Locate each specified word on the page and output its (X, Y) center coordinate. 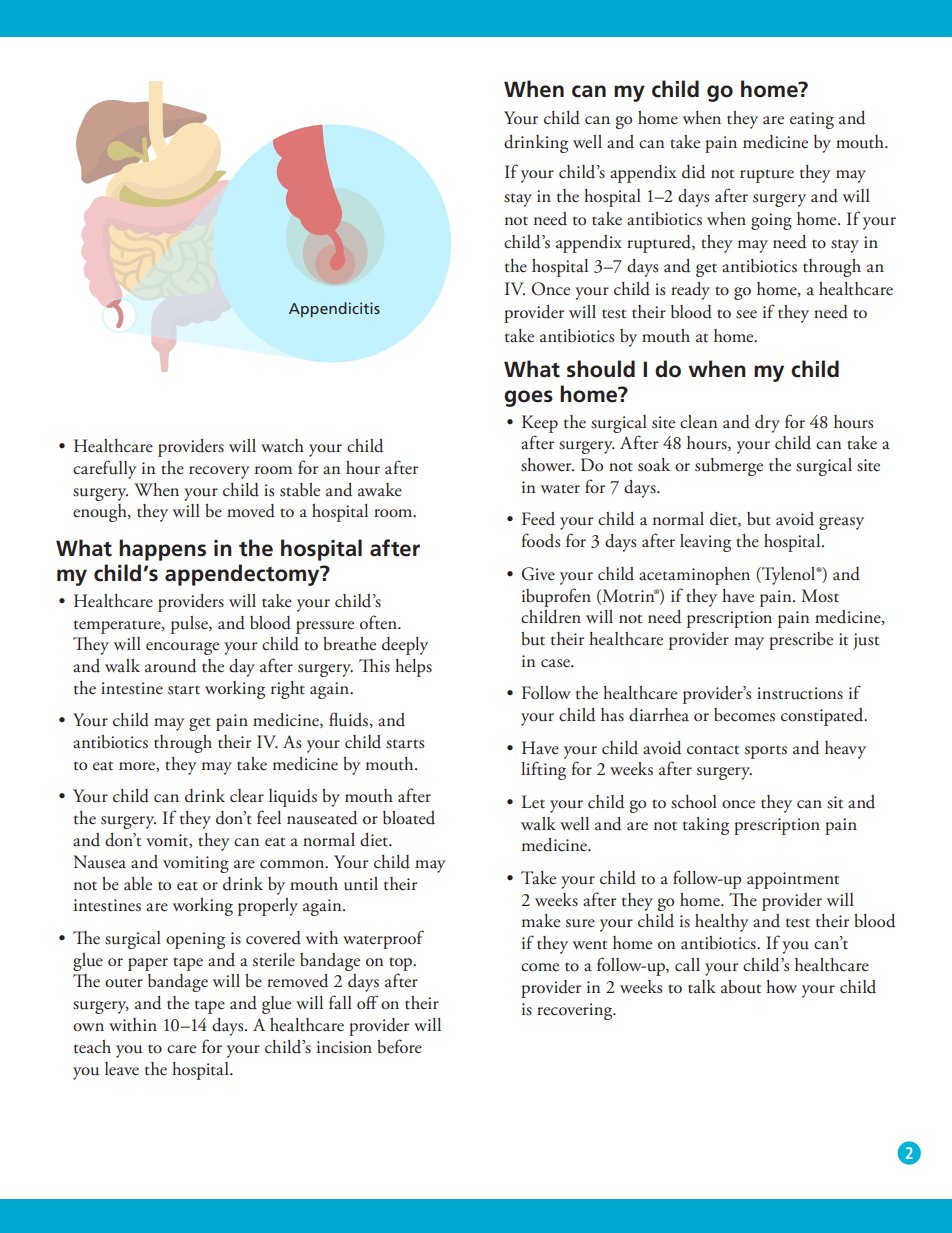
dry (767, 424)
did (693, 172)
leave (122, 1069)
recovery (219, 472)
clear (247, 796)
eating (812, 120)
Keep (540, 424)
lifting (543, 770)
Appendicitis (334, 310)
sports (766, 752)
